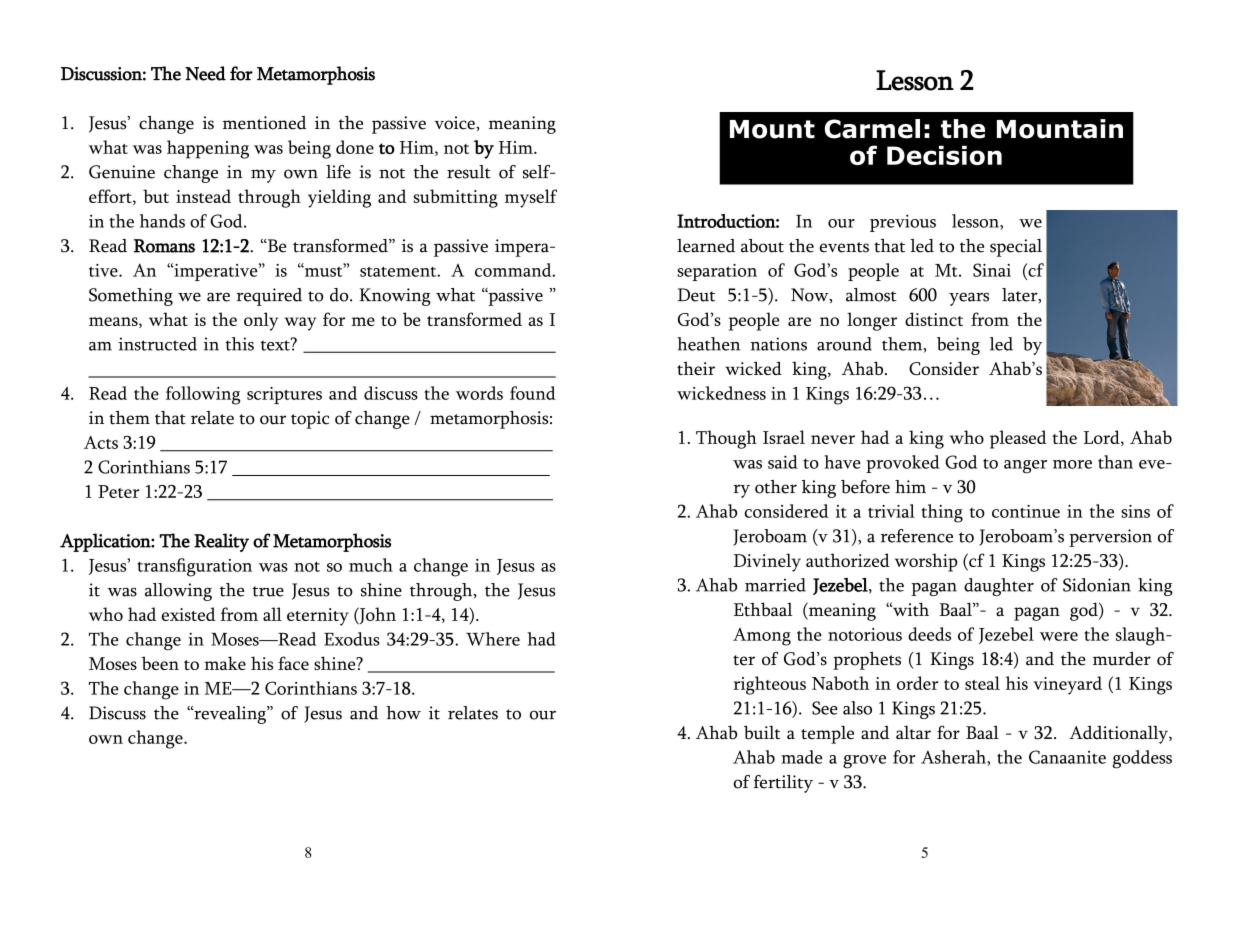 The width and height of the screenshot is (1233, 952). What do you see at coordinates (762, 732) in the screenshot?
I see `built` at bounding box center [762, 732].
